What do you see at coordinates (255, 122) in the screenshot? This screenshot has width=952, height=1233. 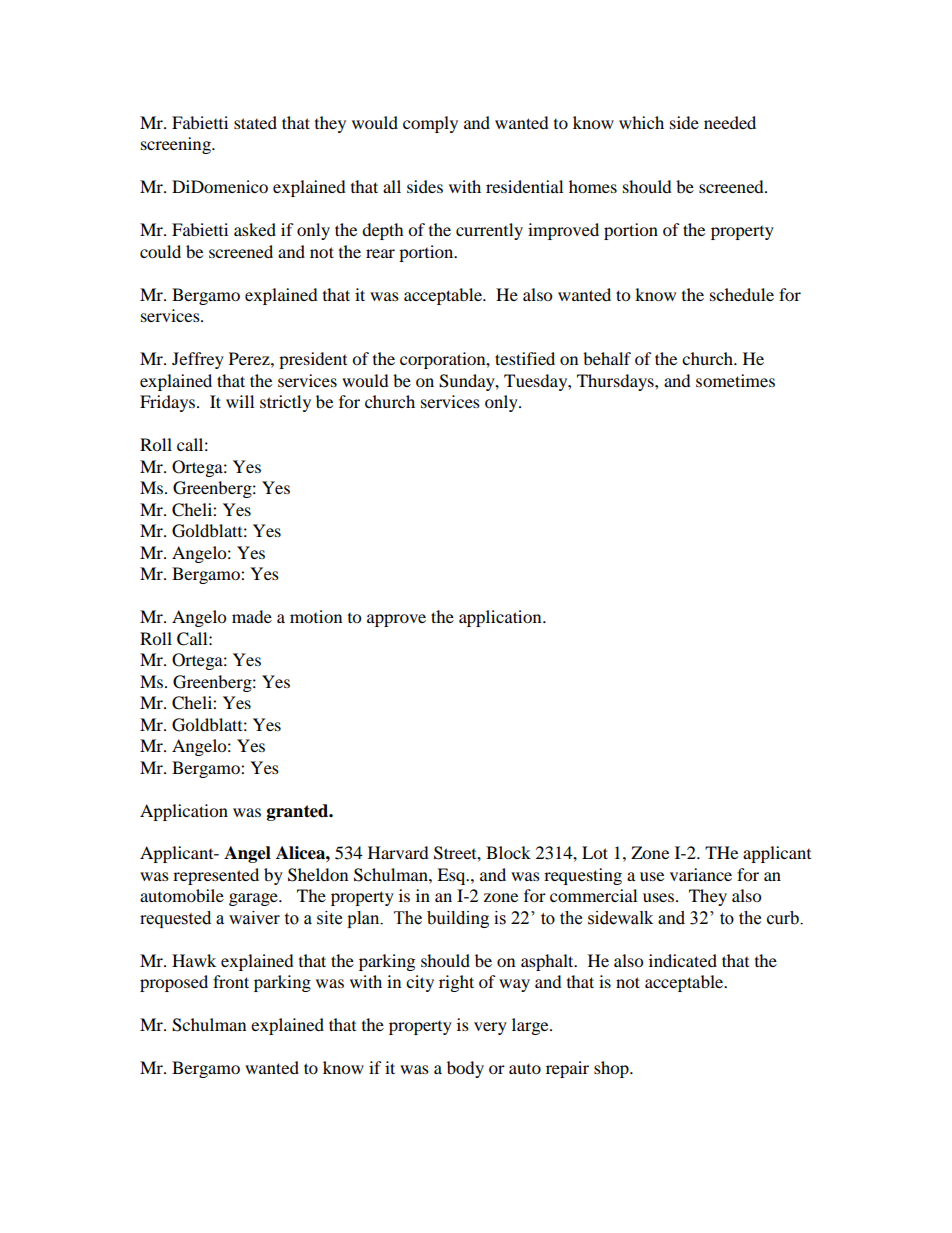 I see `stated` at bounding box center [255, 122].
